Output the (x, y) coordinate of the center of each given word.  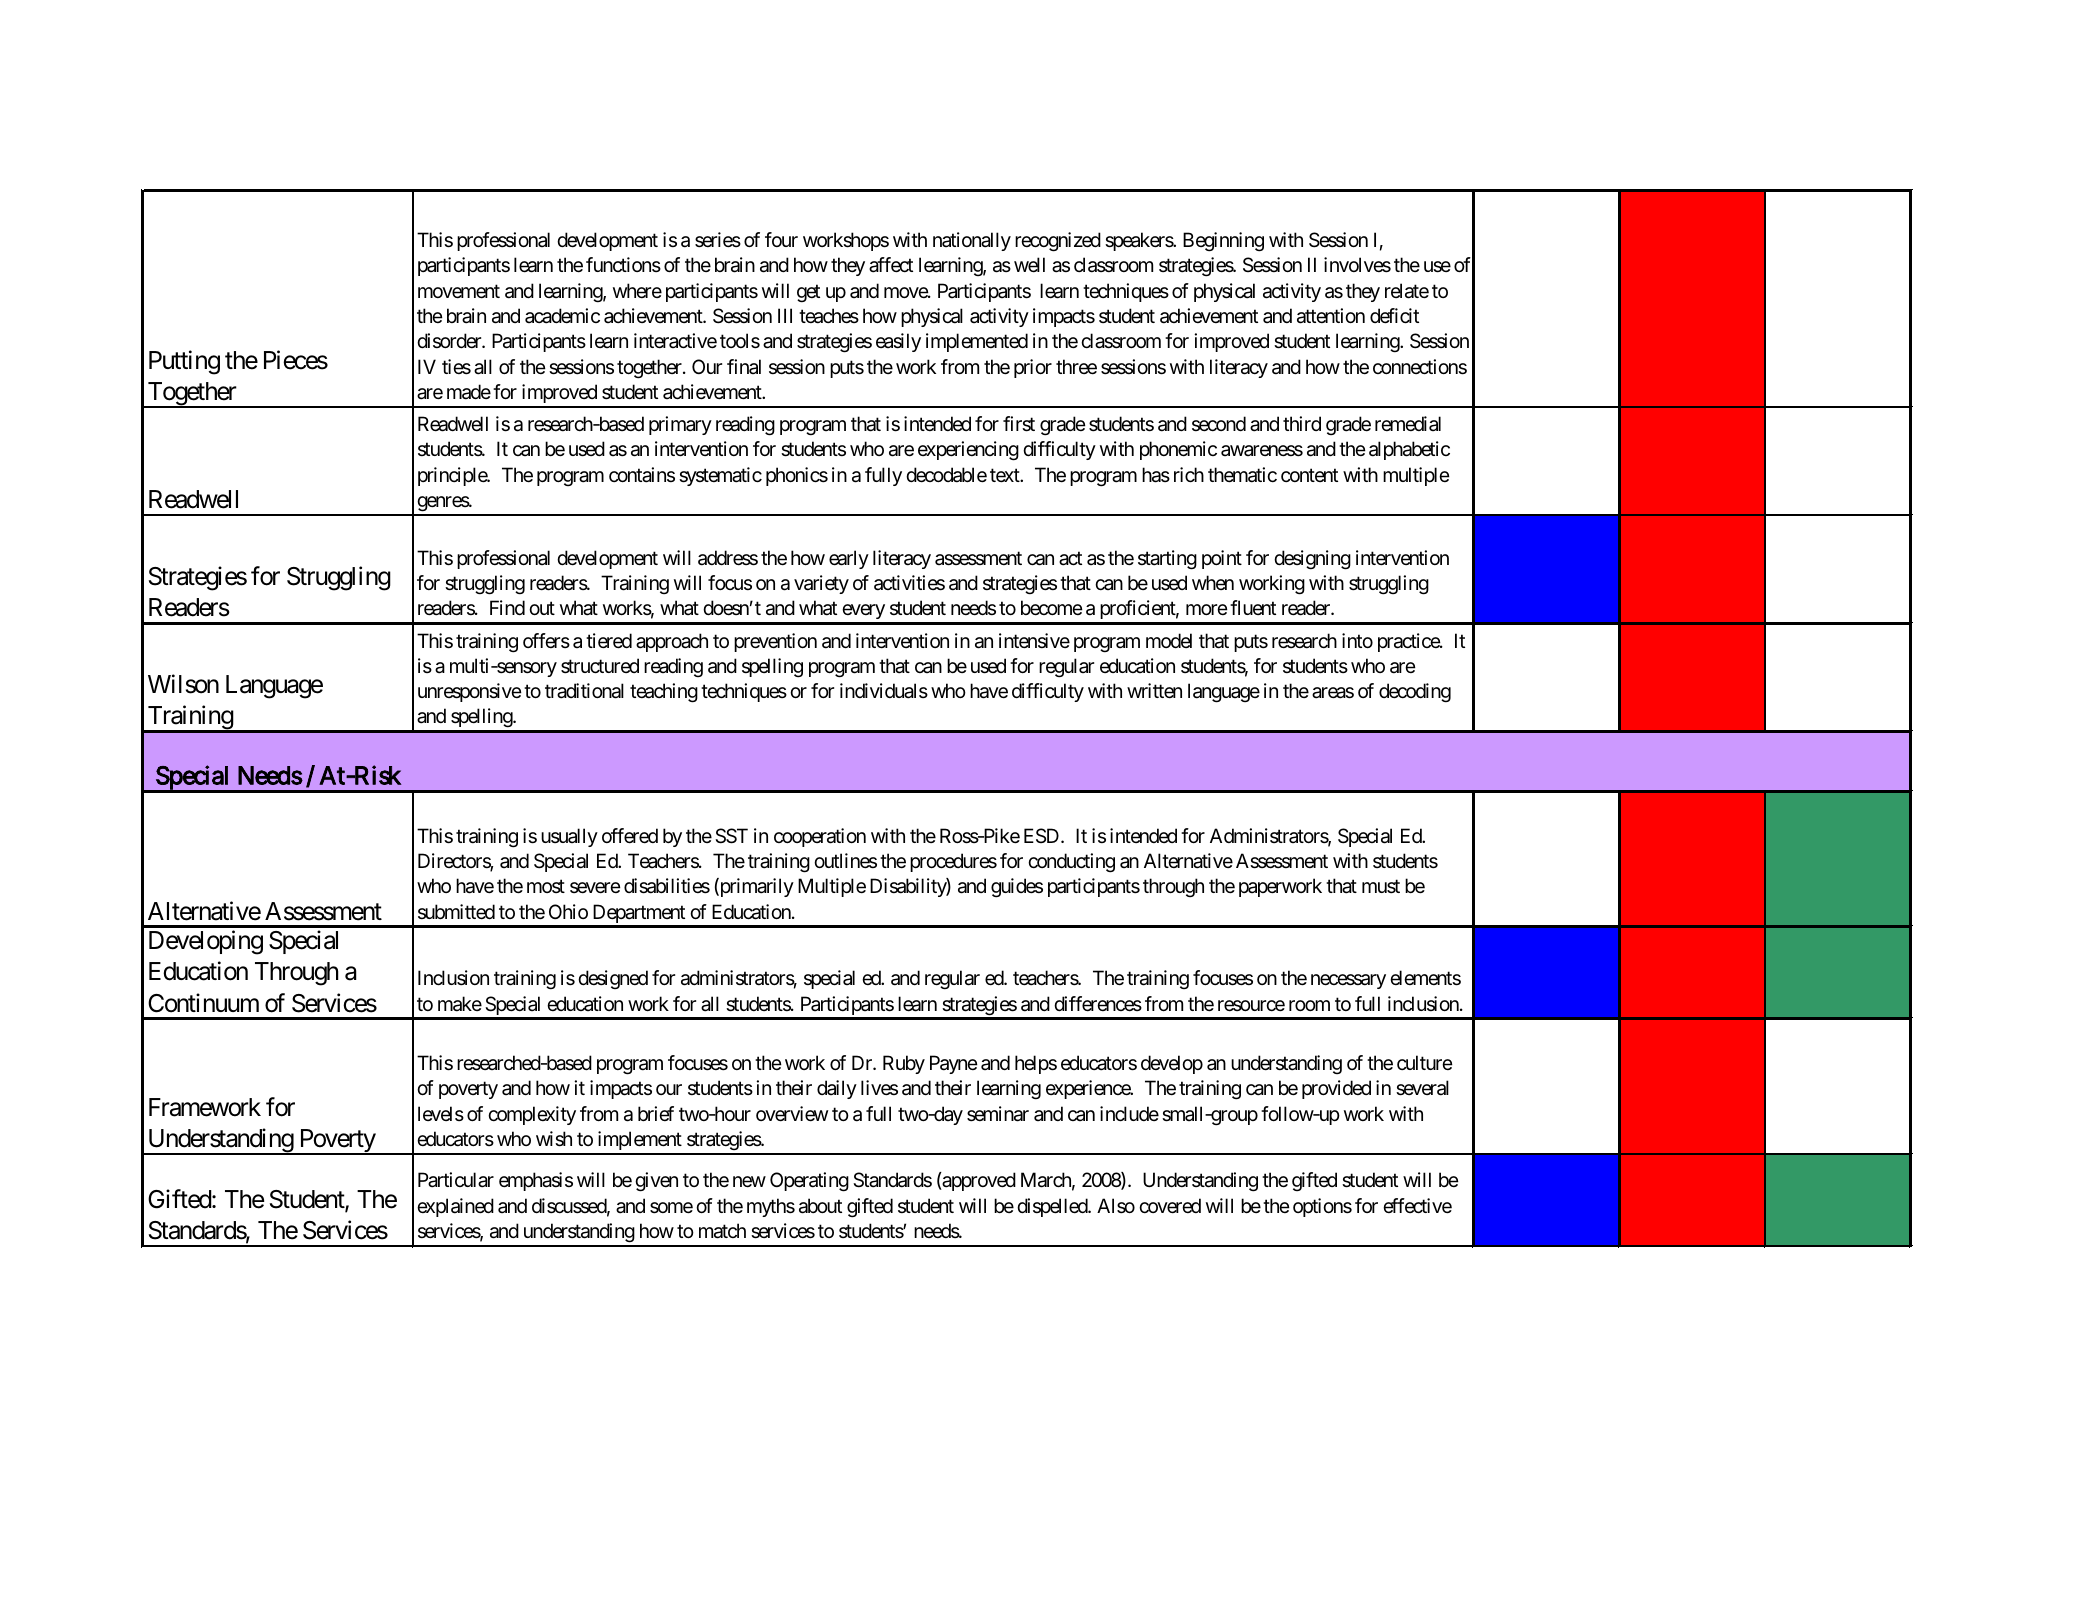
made (469, 392)
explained (455, 1207)
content (1309, 475)
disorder (450, 340)
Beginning (1223, 242)
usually (569, 837)
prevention (775, 642)
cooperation (820, 837)
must (1381, 887)
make (460, 1004)
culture (1425, 1062)
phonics (797, 476)
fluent (1253, 607)
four (781, 239)
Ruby (904, 1064)
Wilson (183, 684)
